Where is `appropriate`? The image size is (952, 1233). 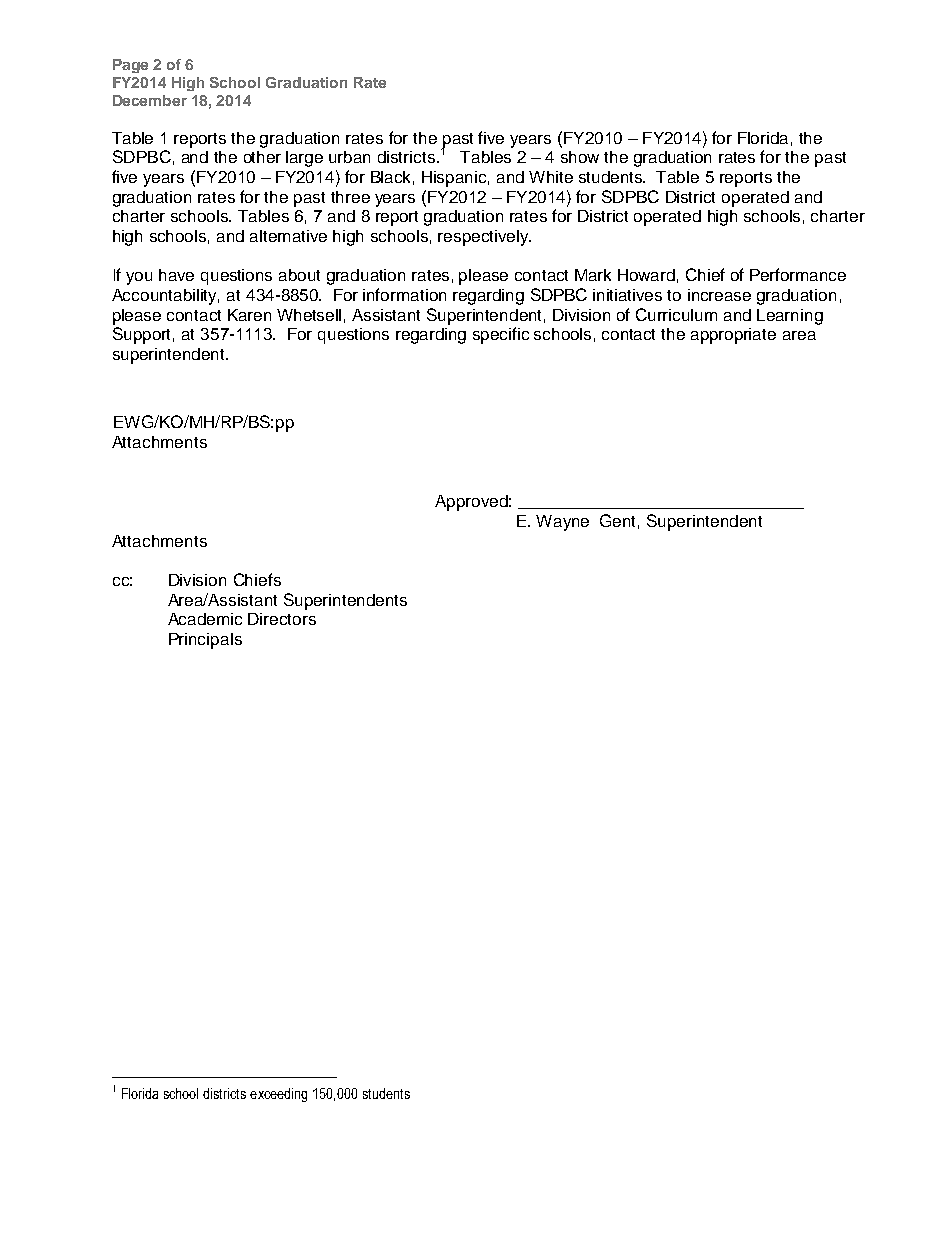 appropriate is located at coordinates (733, 336).
